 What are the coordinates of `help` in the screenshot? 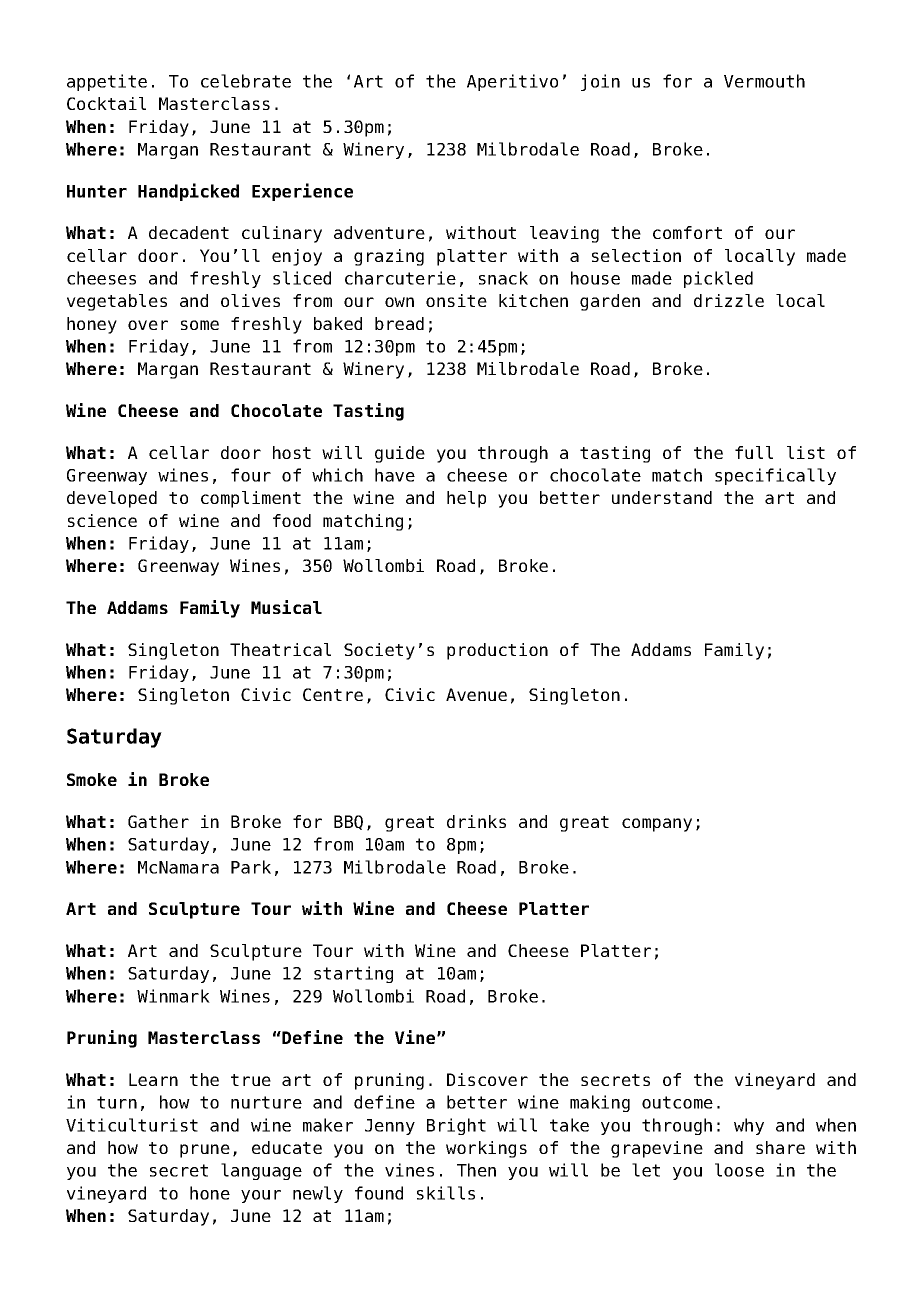 It's located at (466, 499).
